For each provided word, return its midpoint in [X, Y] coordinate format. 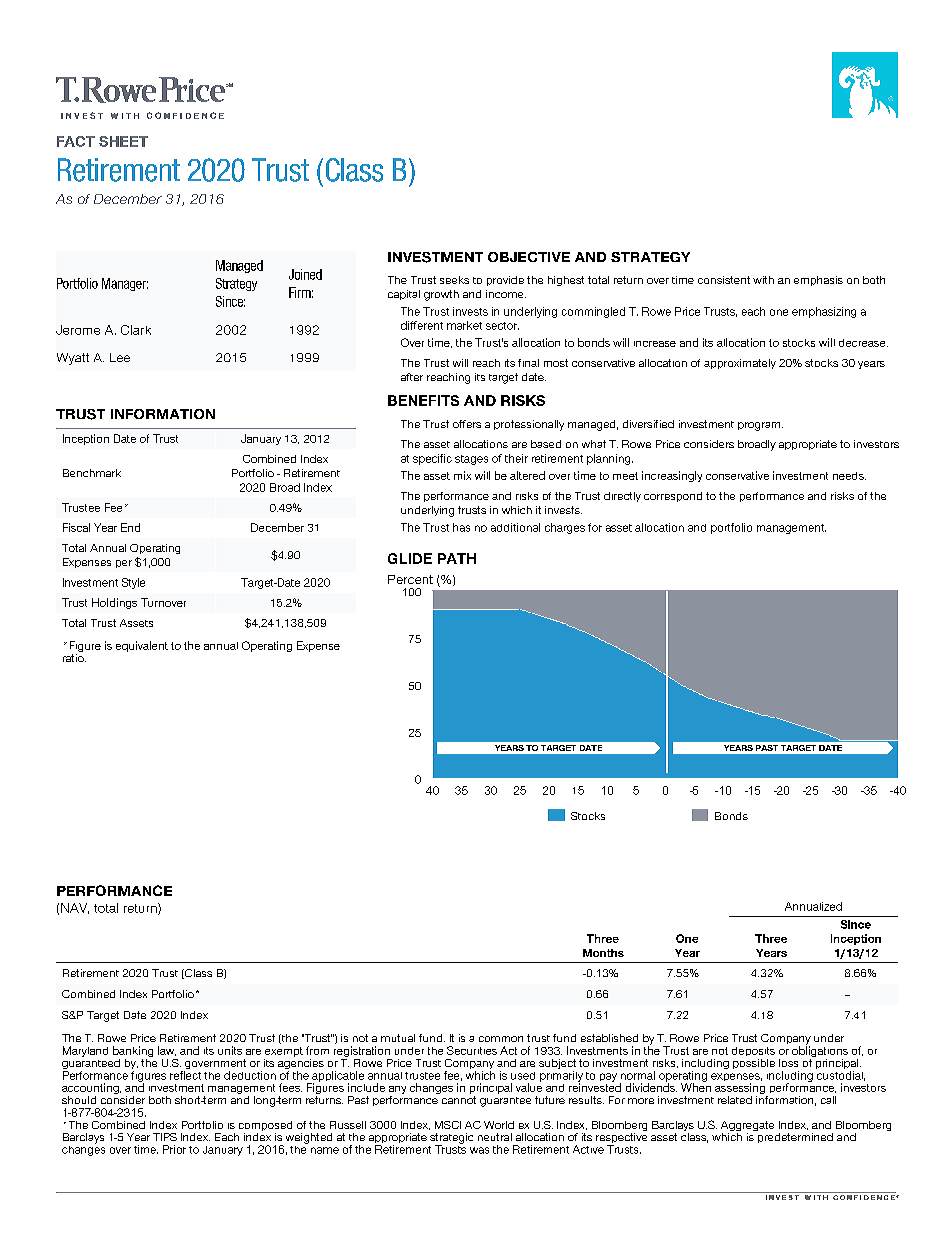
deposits [753, 1051]
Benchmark [92, 473]
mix [462, 475]
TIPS [165, 1137]
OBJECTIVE [529, 257]
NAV [75, 908]
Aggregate [747, 1127]
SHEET [123, 141]
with [763, 280]
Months [603, 953]
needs [849, 476]
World [499, 1125]
